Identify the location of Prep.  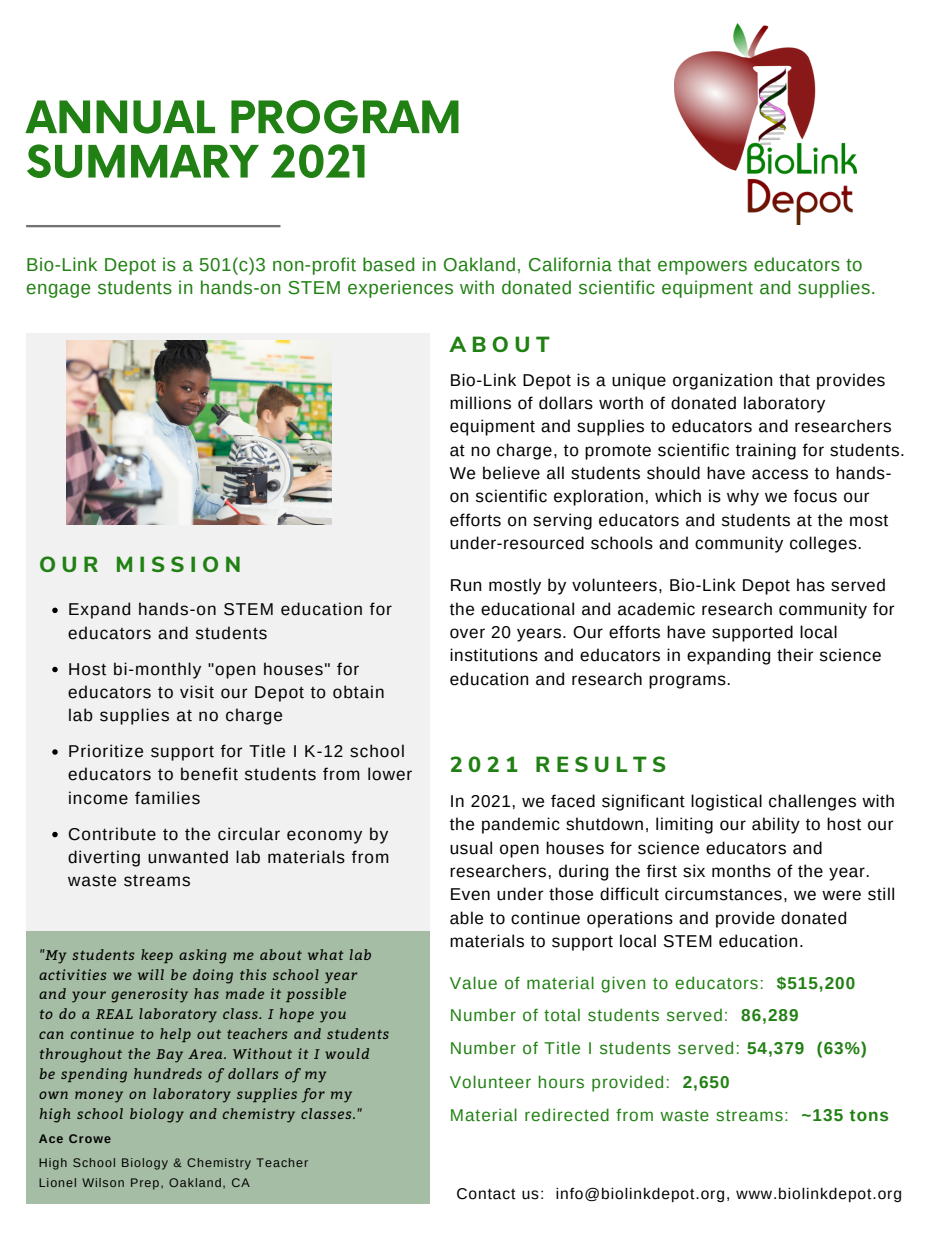
(145, 1184).
